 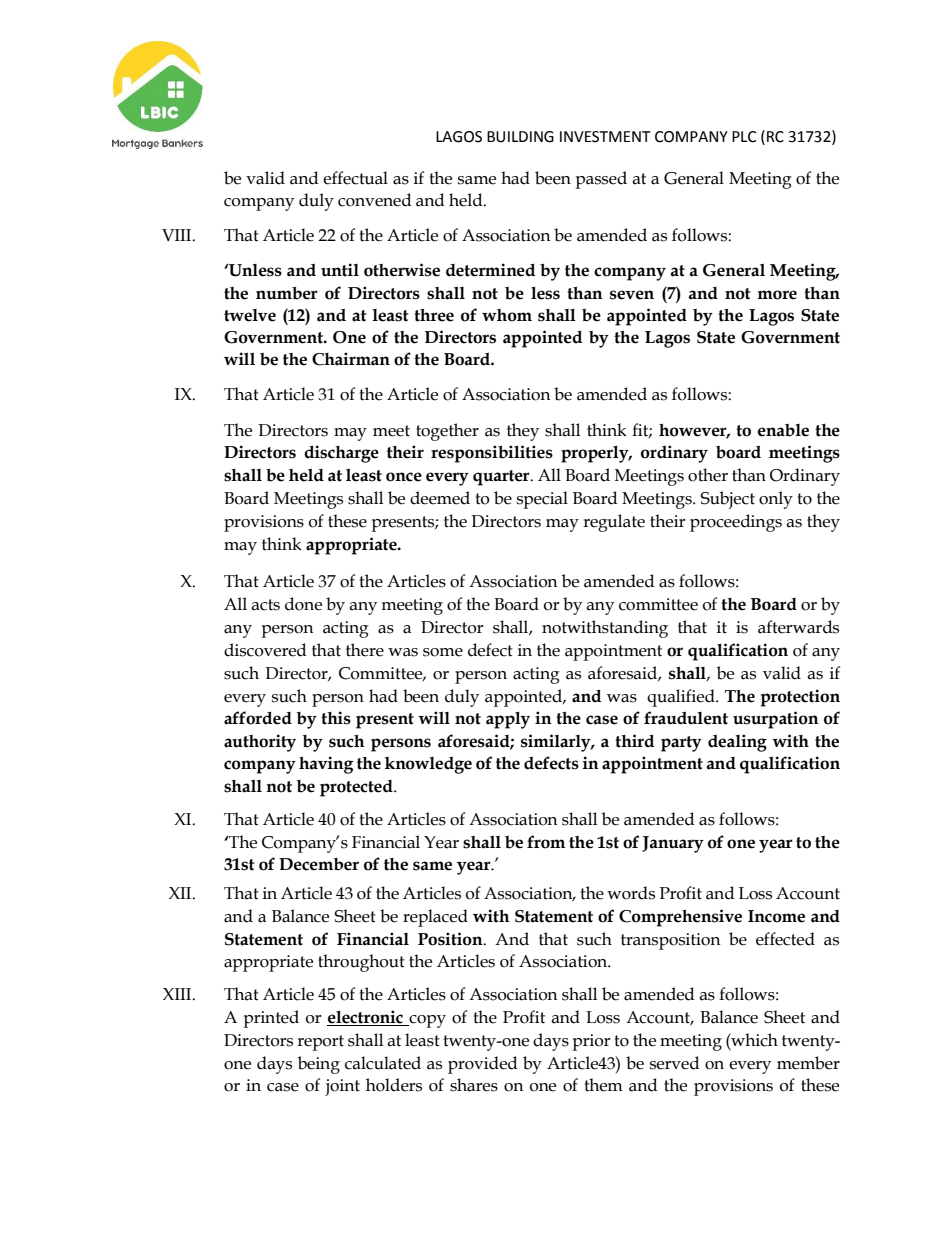 I want to click on afterwards, so click(x=798, y=627).
